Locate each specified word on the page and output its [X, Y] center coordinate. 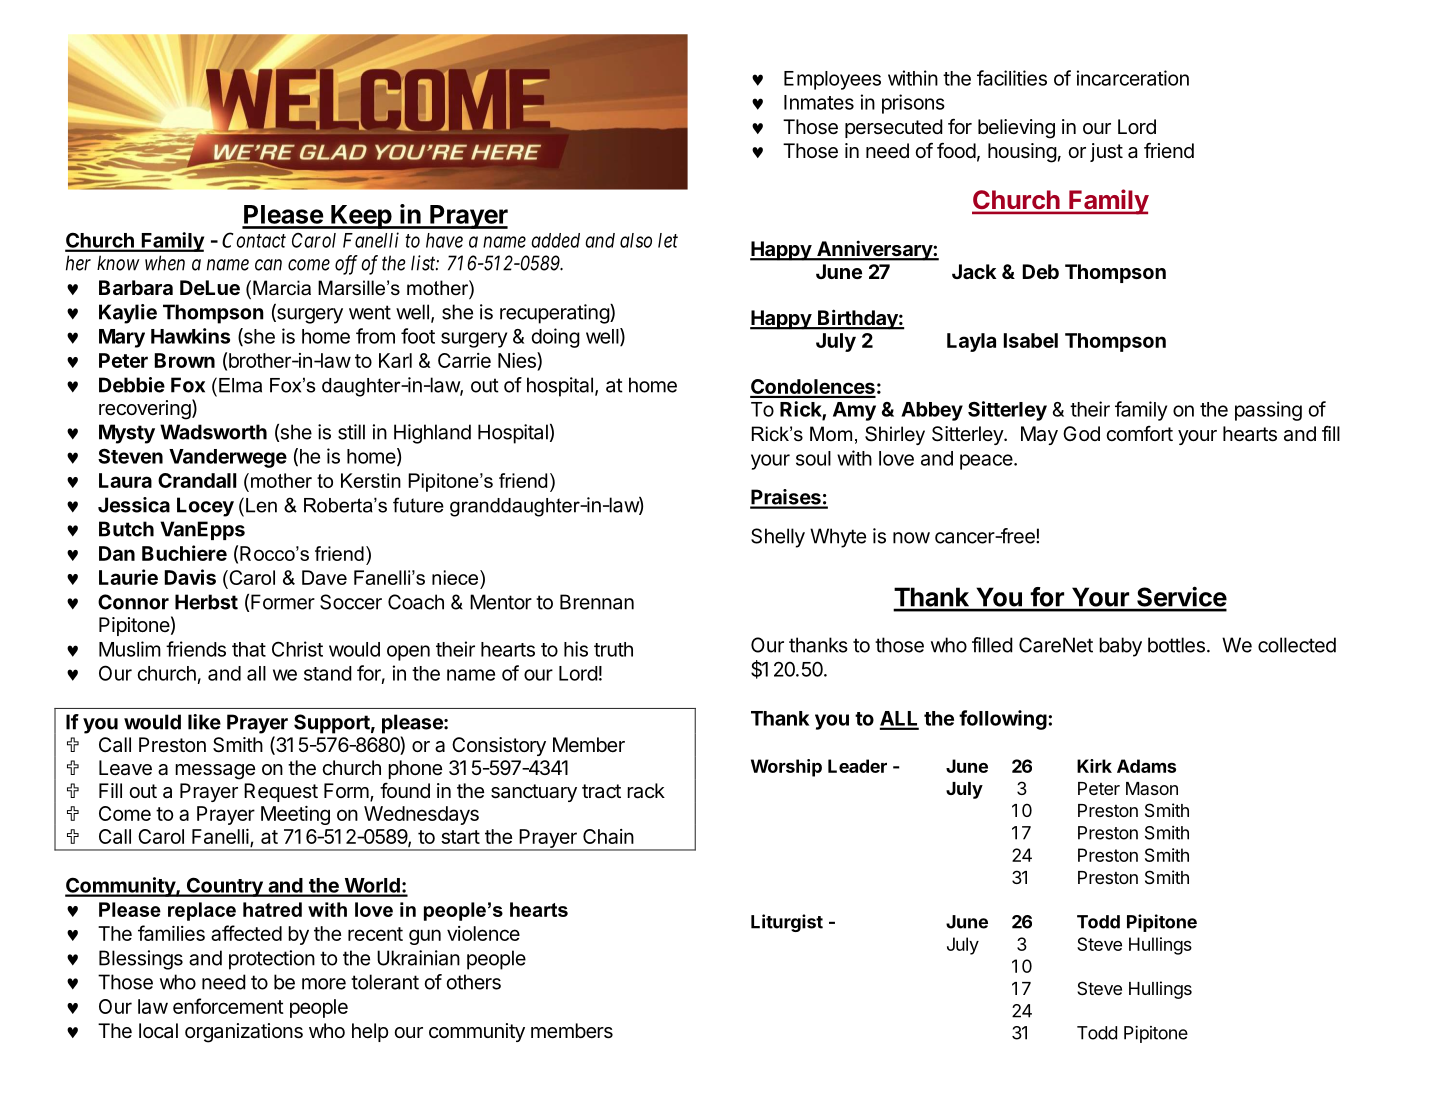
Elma [240, 385]
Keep [362, 217]
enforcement [228, 1006]
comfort [1139, 433]
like [204, 722]
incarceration [1133, 78]
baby [1120, 647]
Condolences [813, 388]
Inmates [819, 102]
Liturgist [787, 923]
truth [613, 649]
